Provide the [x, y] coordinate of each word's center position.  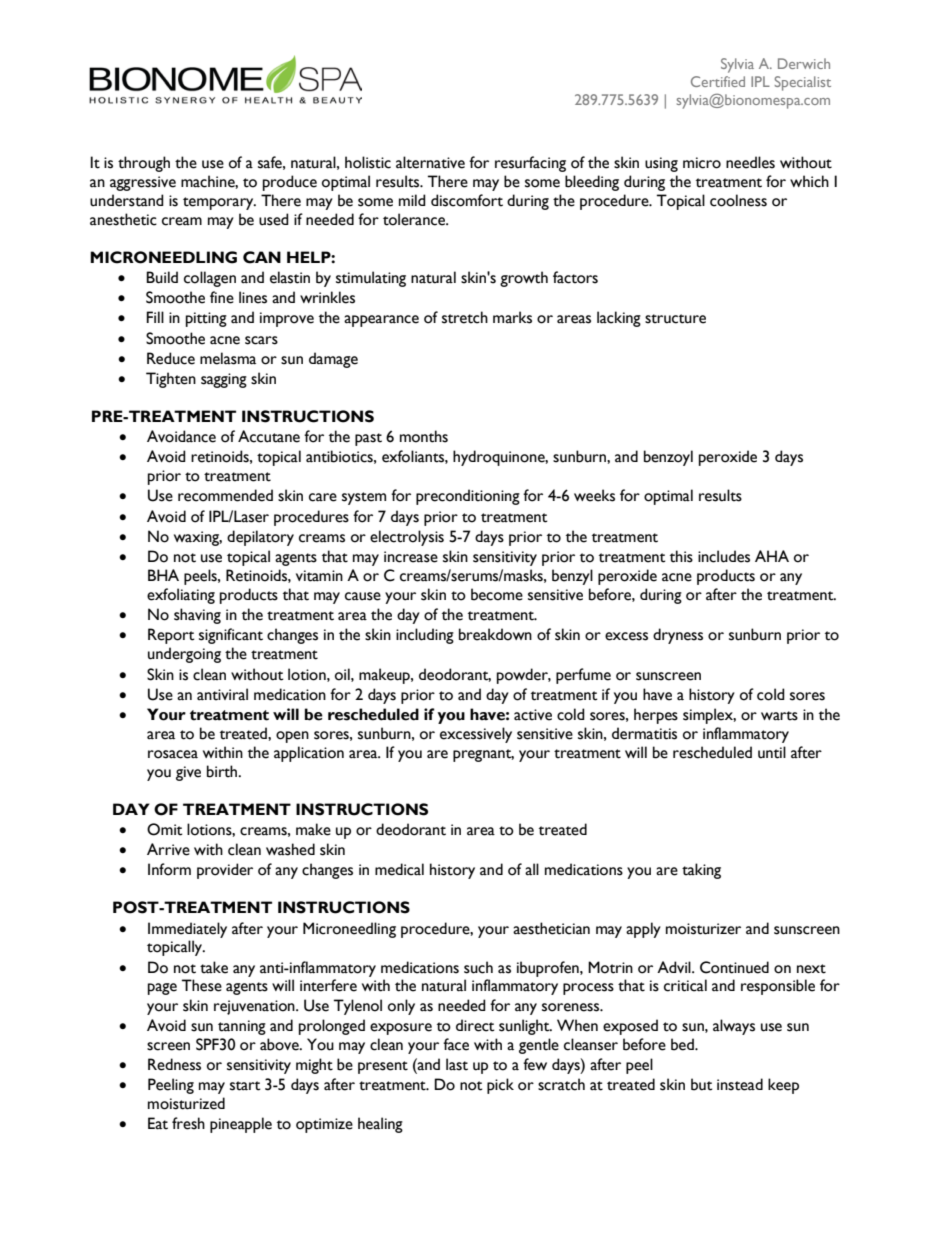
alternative [430, 162]
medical [399, 869]
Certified [718, 81]
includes [724, 556]
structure [675, 319]
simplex [709, 716]
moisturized [186, 1103]
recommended [225, 495]
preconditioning [468, 497]
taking [701, 871]
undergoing [184, 655]
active [533, 715]
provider [225, 871]
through [144, 164]
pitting [206, 319]
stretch [465, 317]
